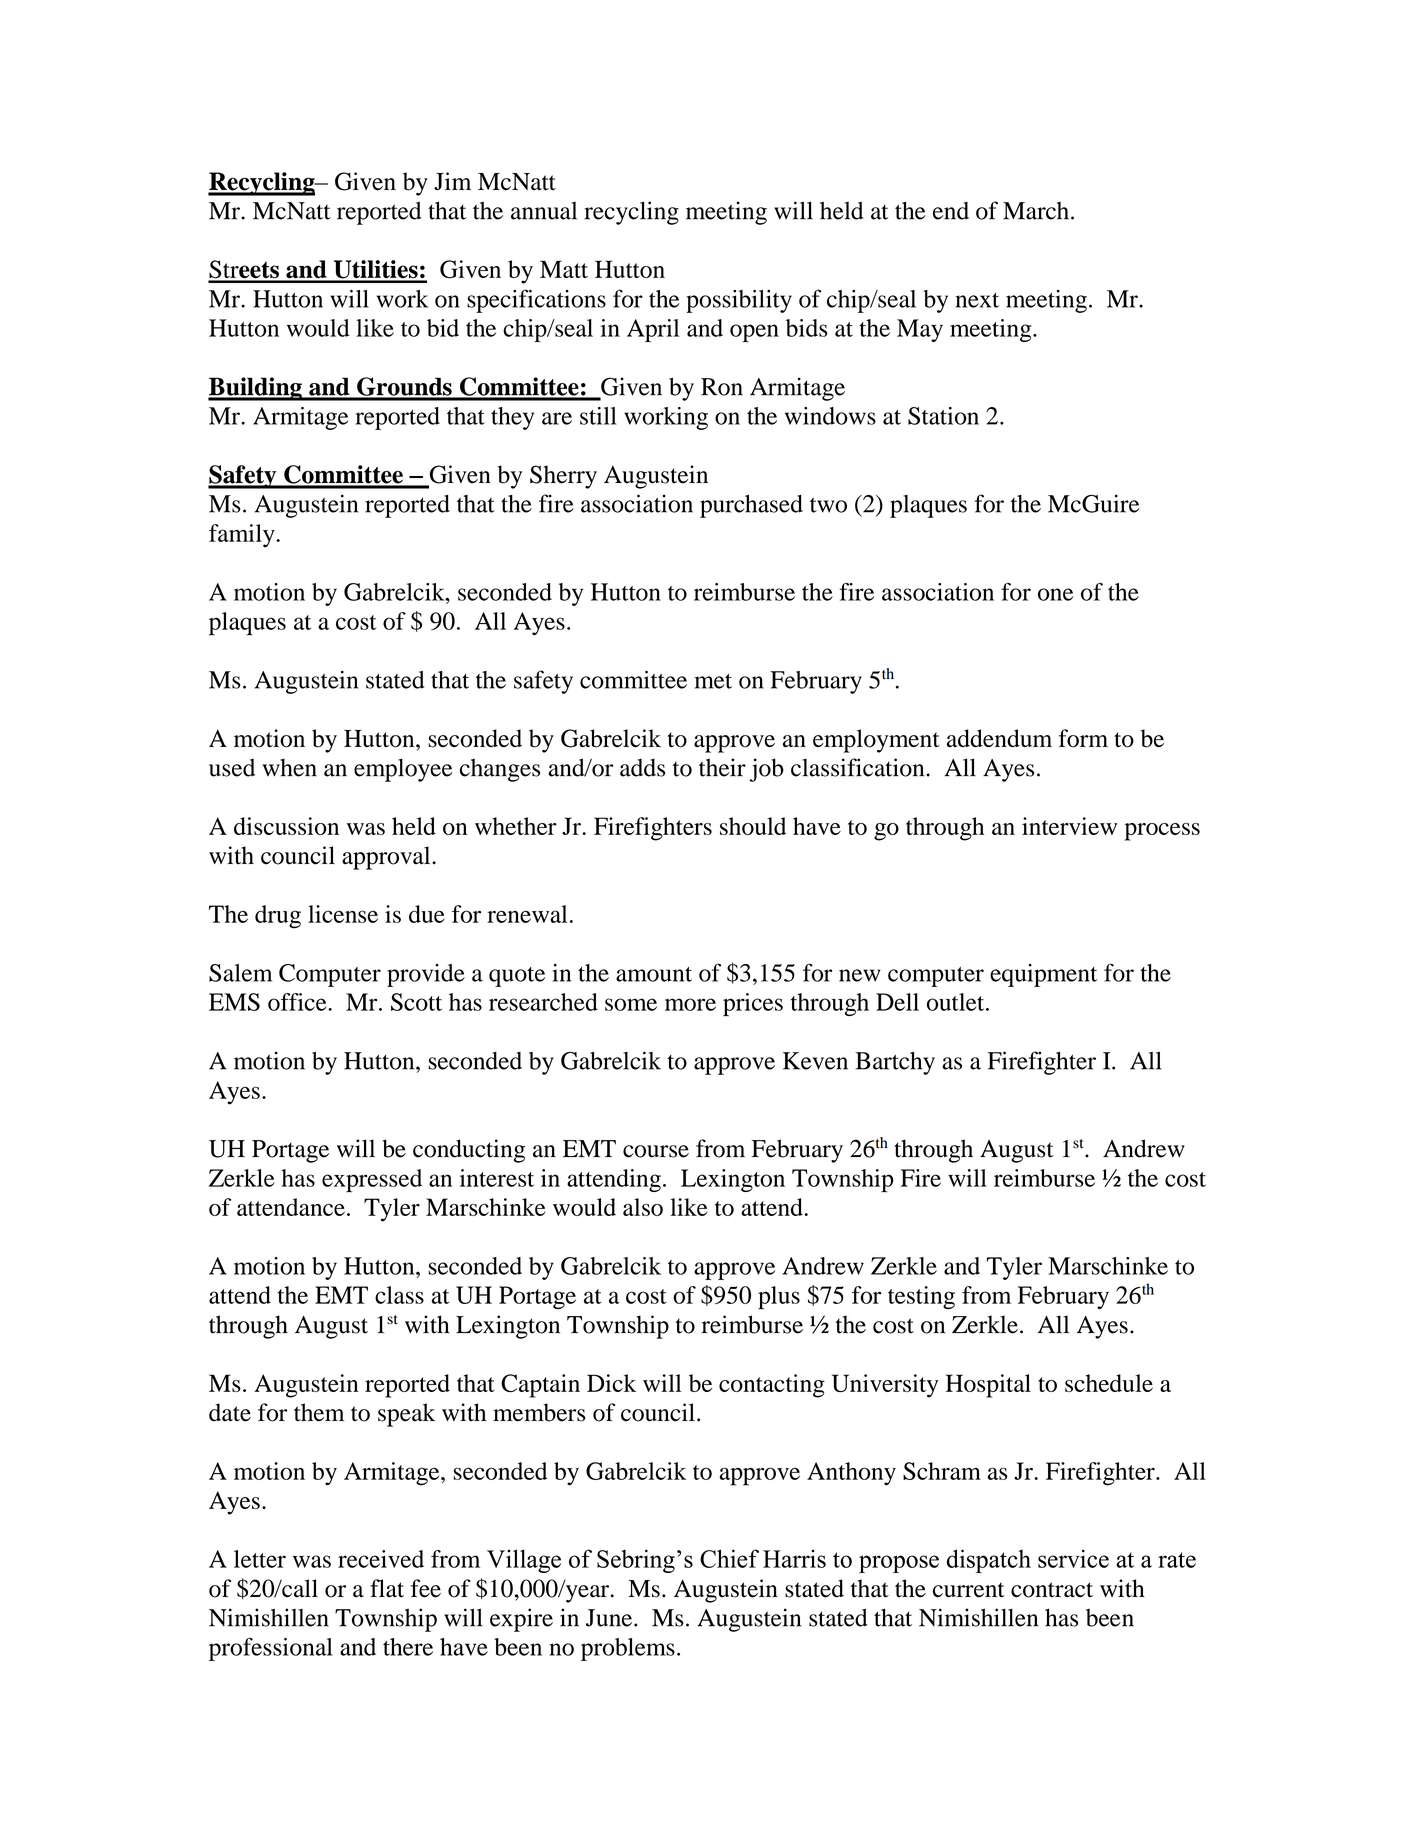 Image resolution: width=1418 pixels, height=1835 pixels. What do you see at coordinates (1043, 975) in the screenshot?
I see `equipment` at bounding box center [1043, 975].
